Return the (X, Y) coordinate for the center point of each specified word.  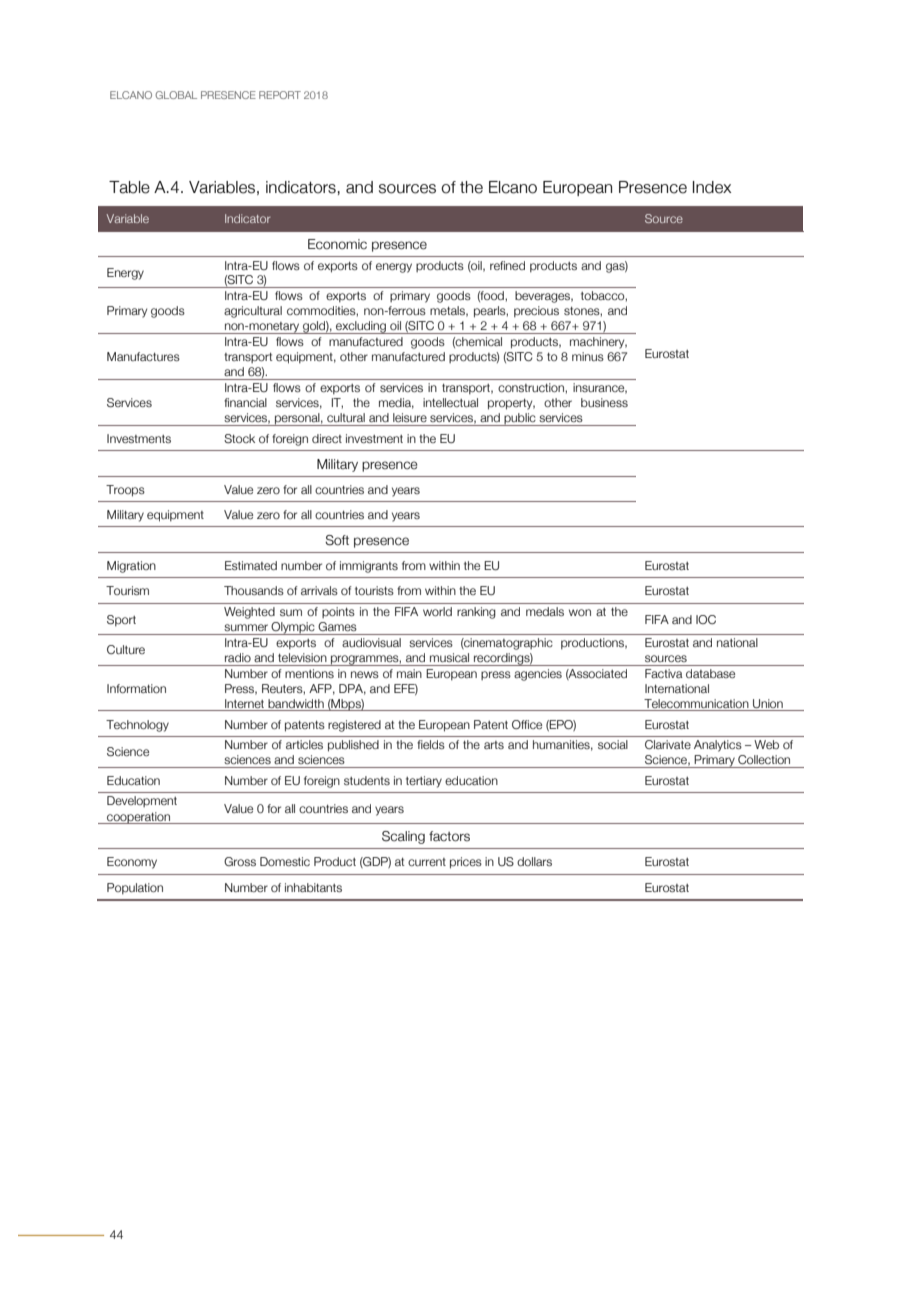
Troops (125, 491)
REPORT (280, 95)
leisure (410, 417)
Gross (240, 861)
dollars (534, 861)
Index (712, 187)
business (604, 402)
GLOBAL (176, 95)
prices (466, 863)
